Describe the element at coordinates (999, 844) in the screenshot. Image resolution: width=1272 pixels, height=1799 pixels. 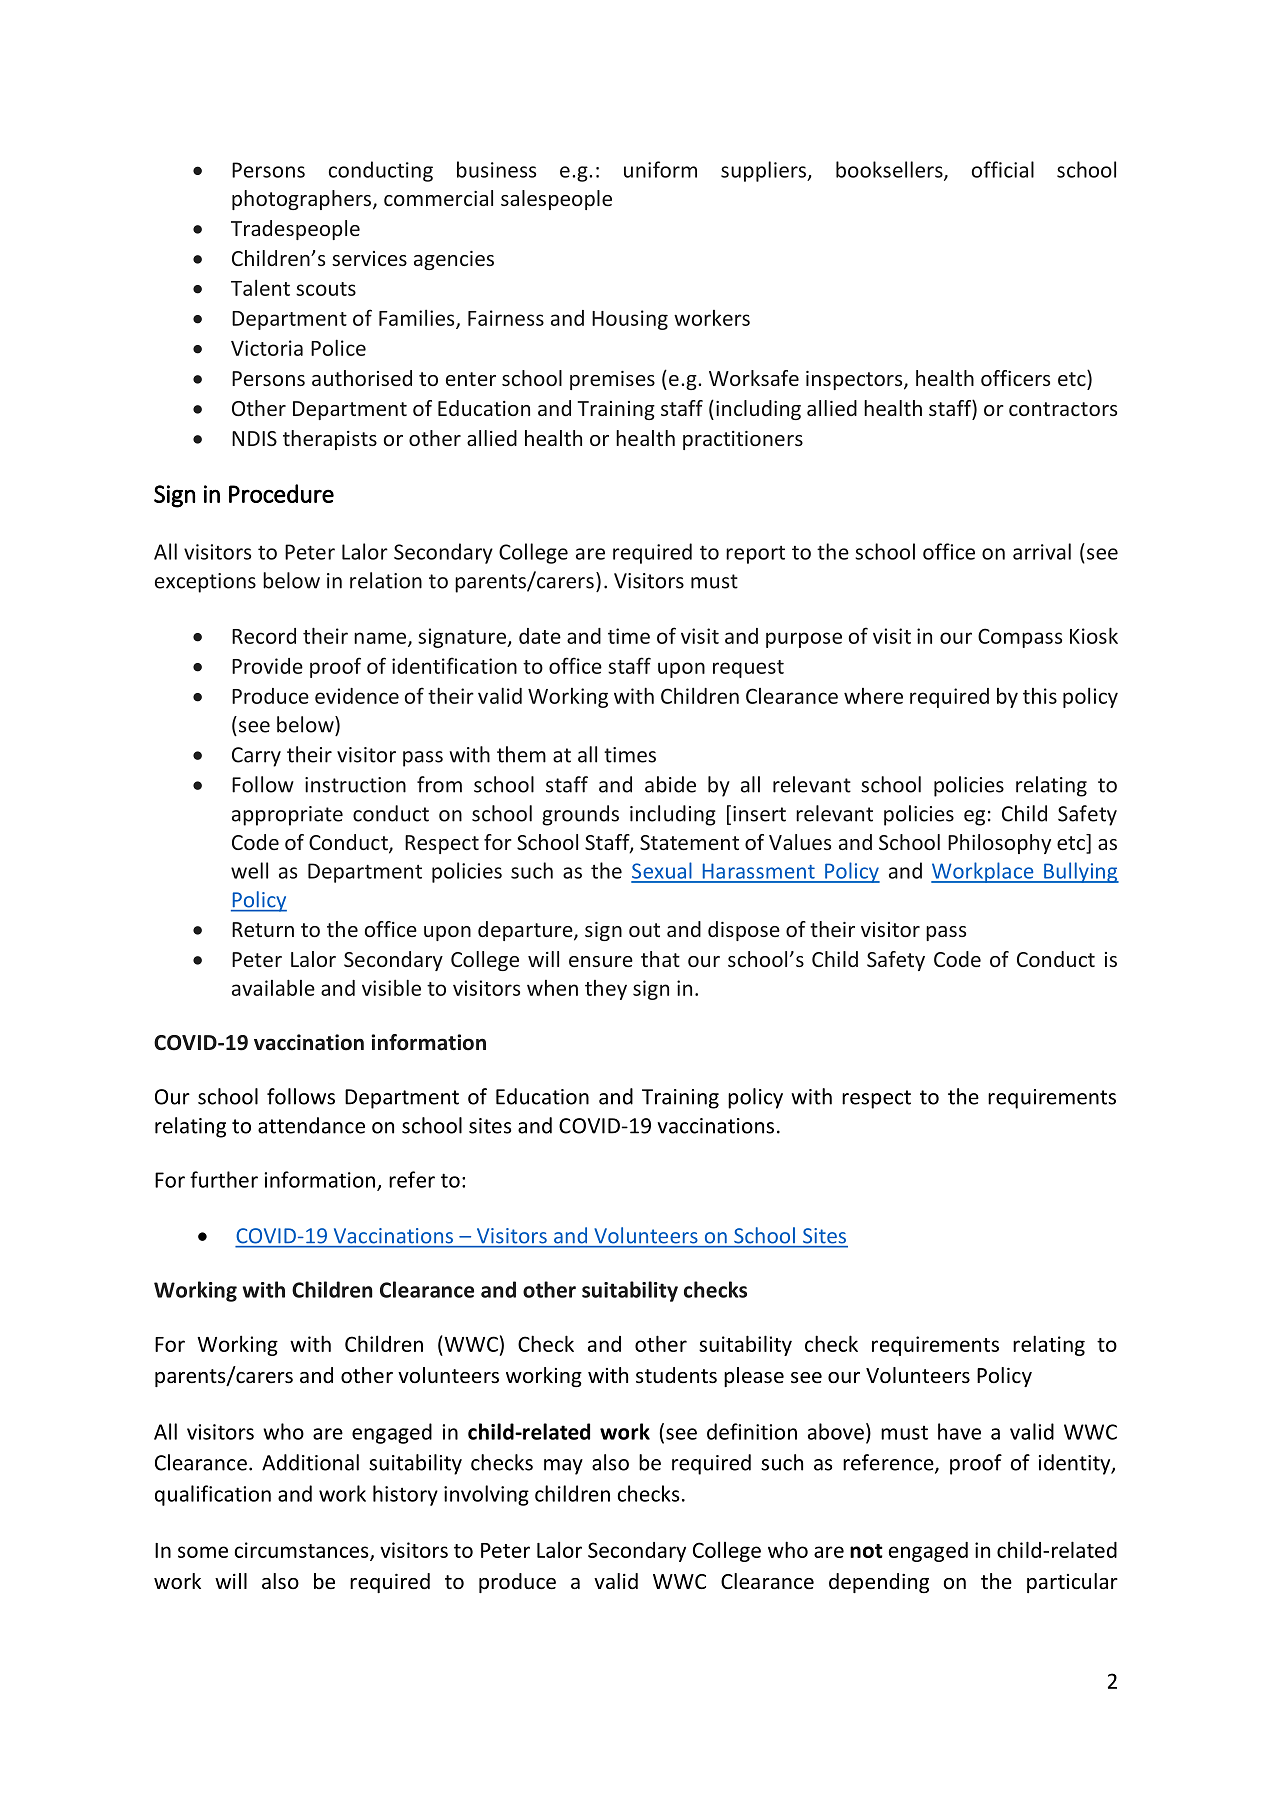
I see `Philosophy` at that location.
